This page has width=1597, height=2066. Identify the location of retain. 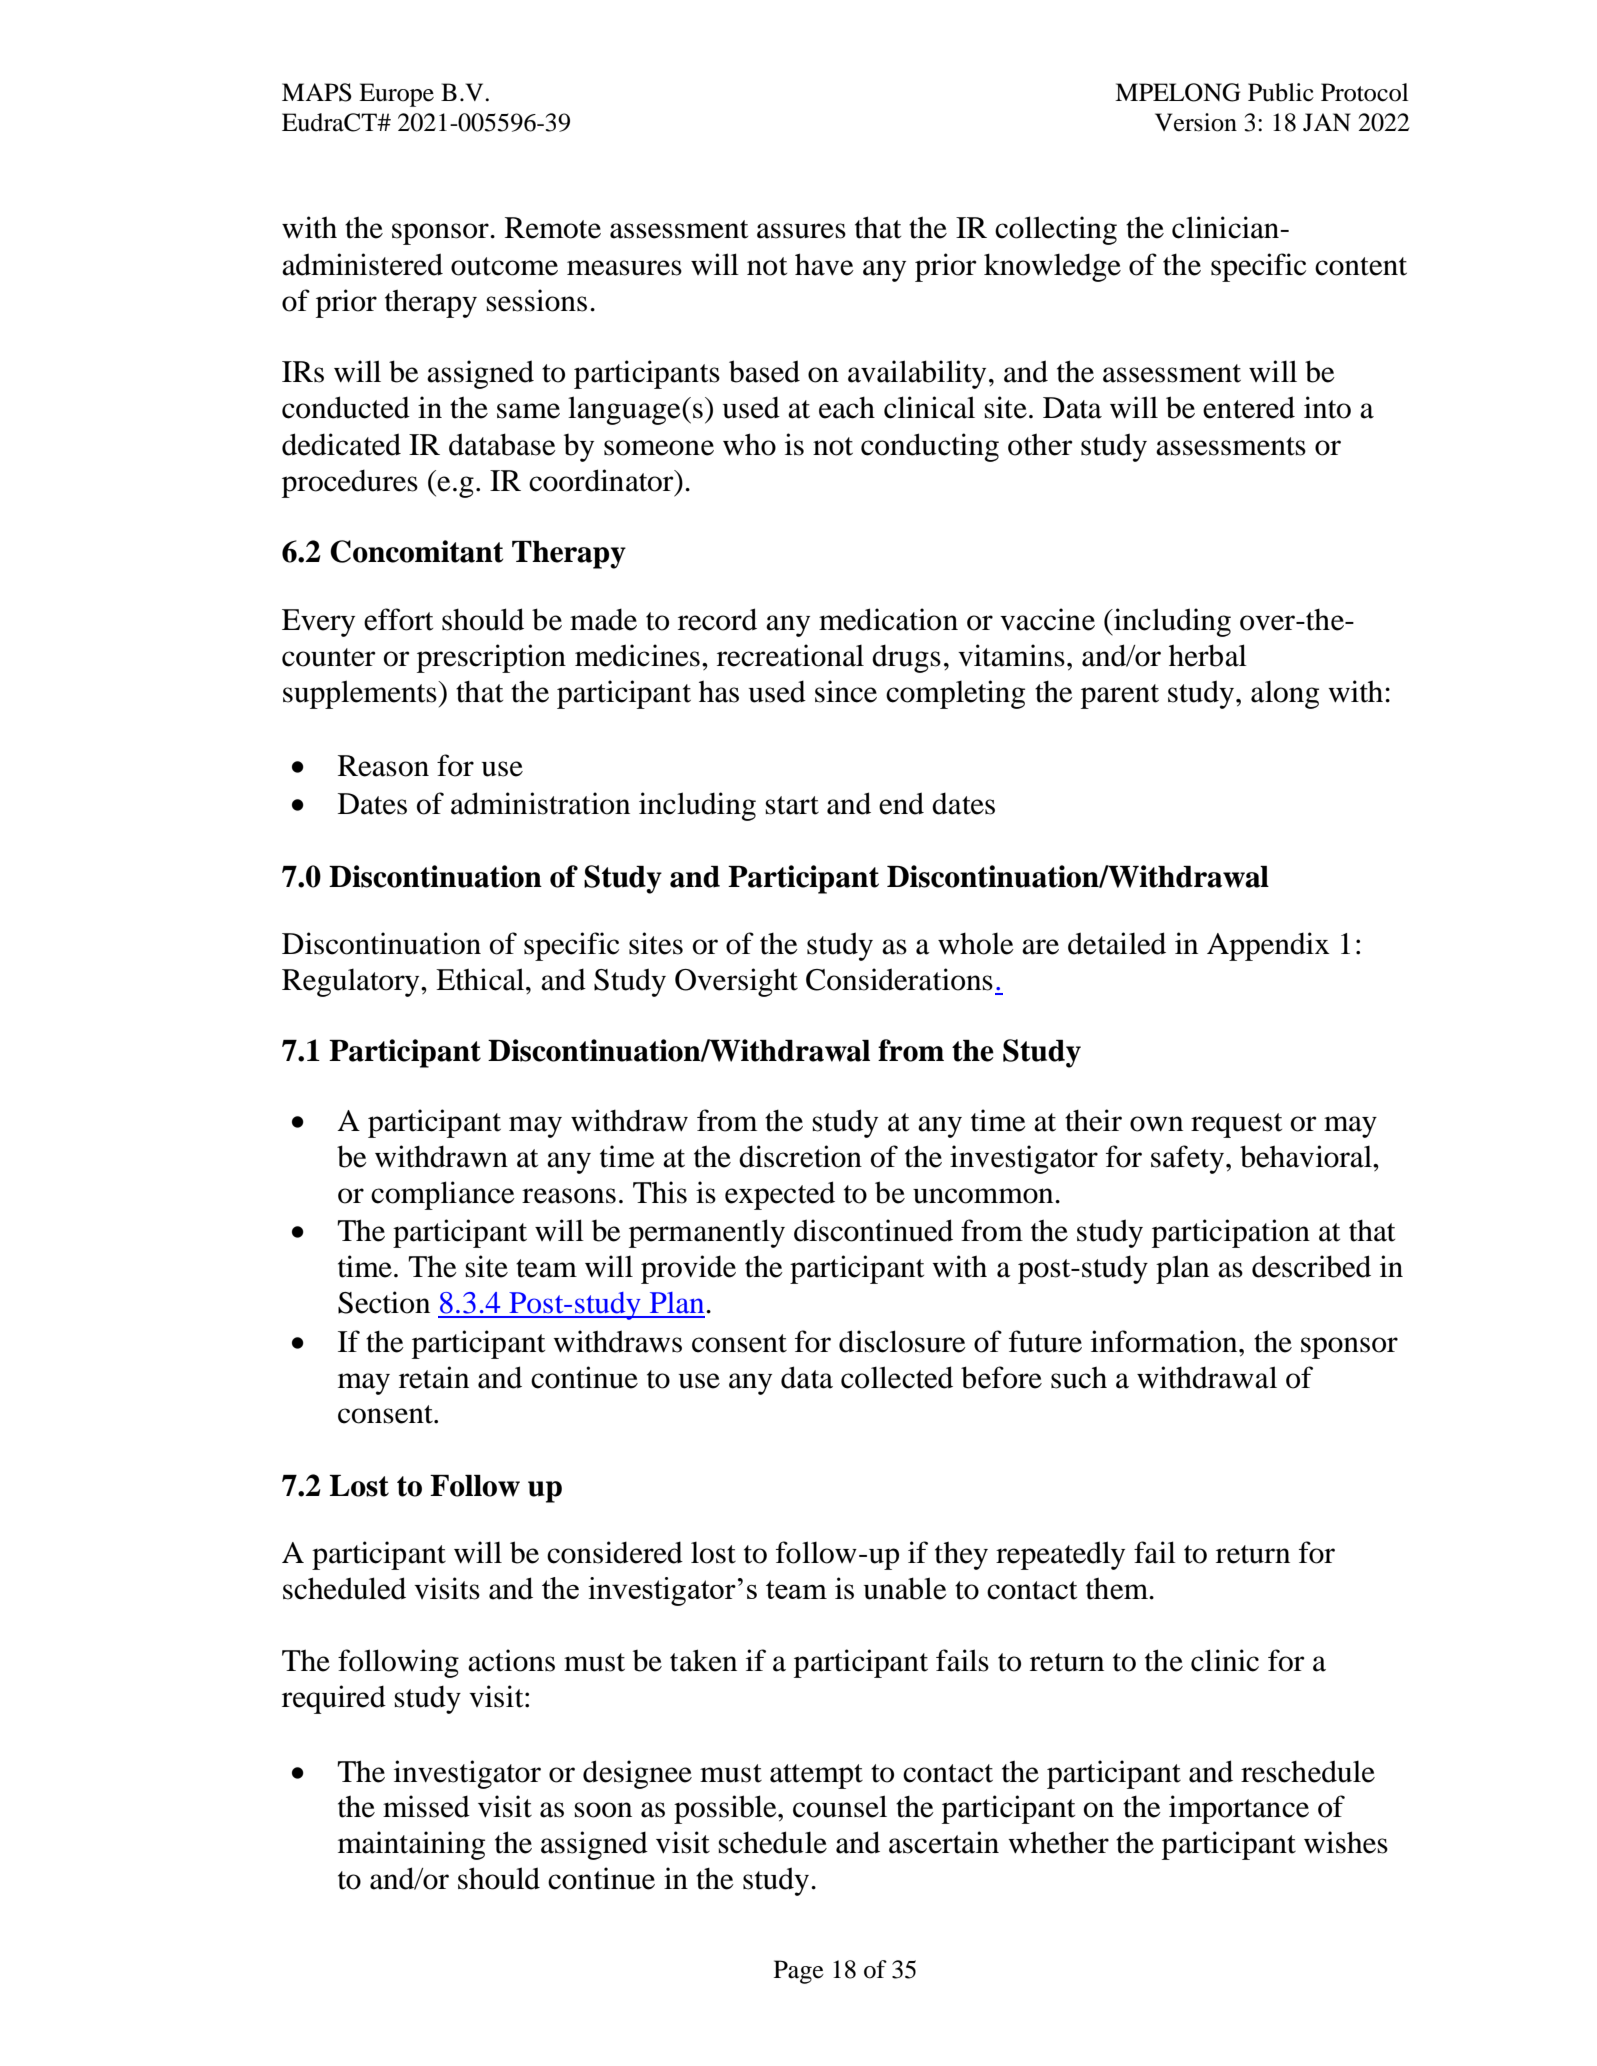
(434, 1377).
